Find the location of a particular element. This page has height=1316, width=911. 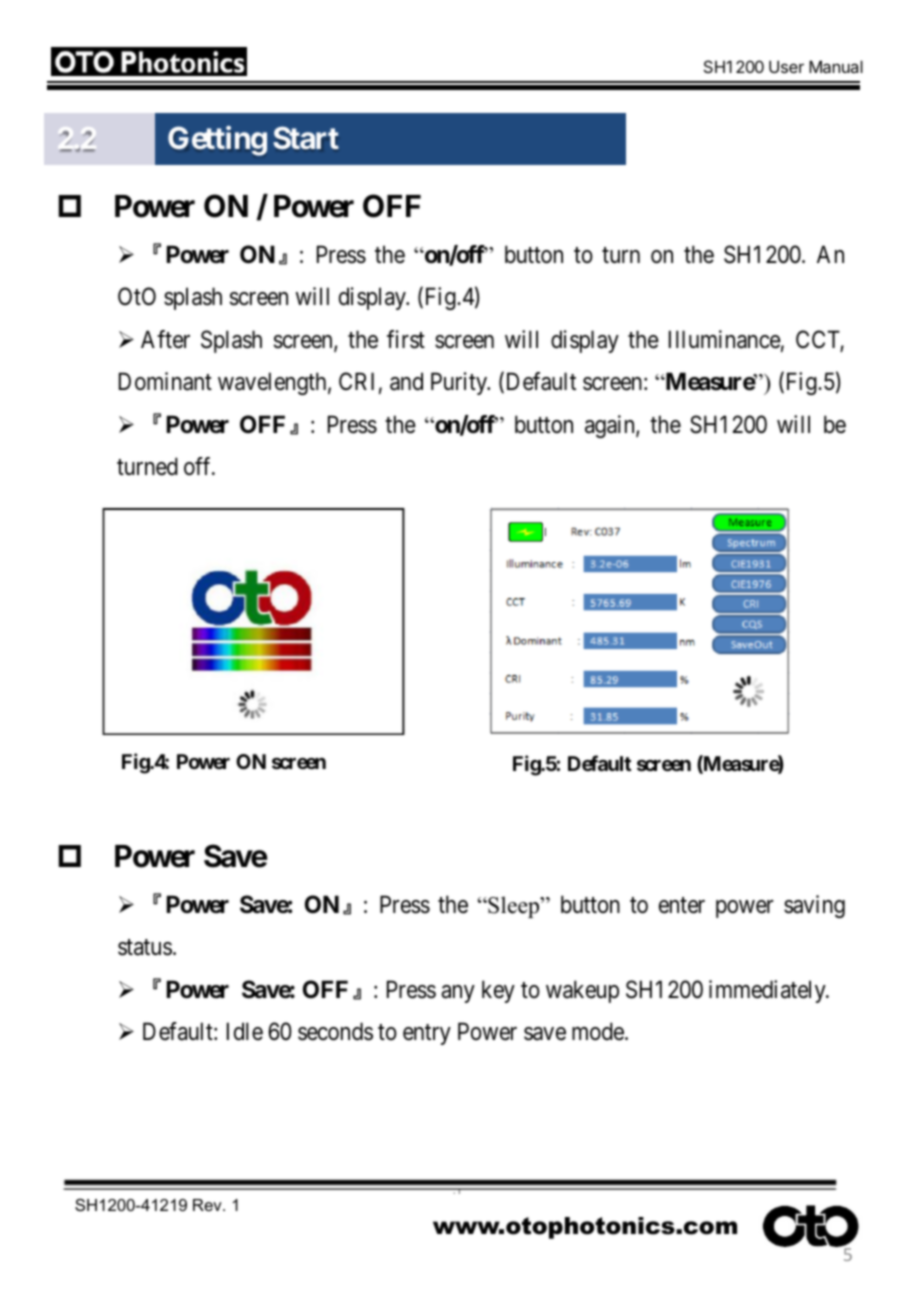

again is located at coordinates (611, 426).
